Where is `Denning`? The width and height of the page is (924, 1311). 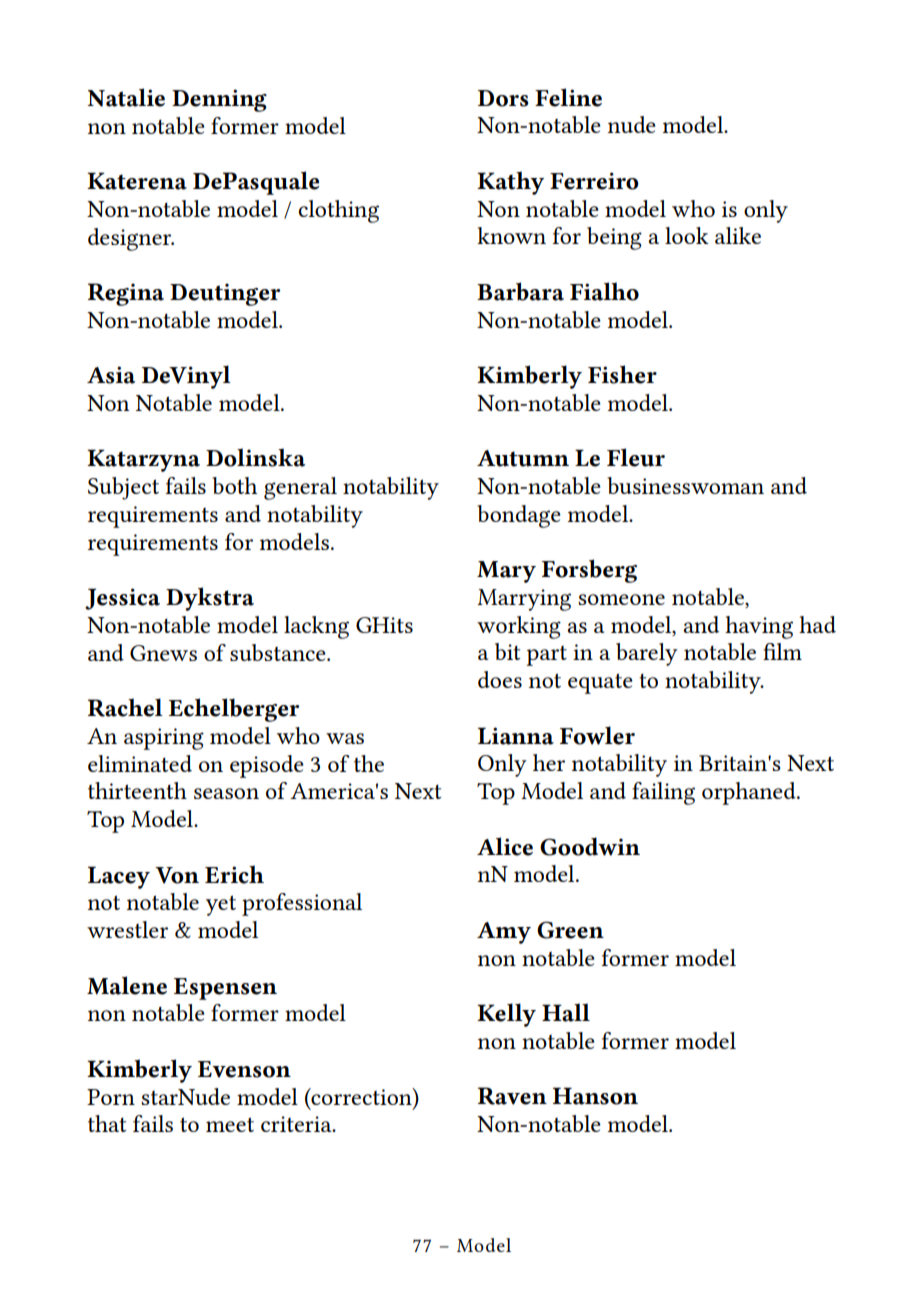
Denning is located at coordinates (219, 100).
